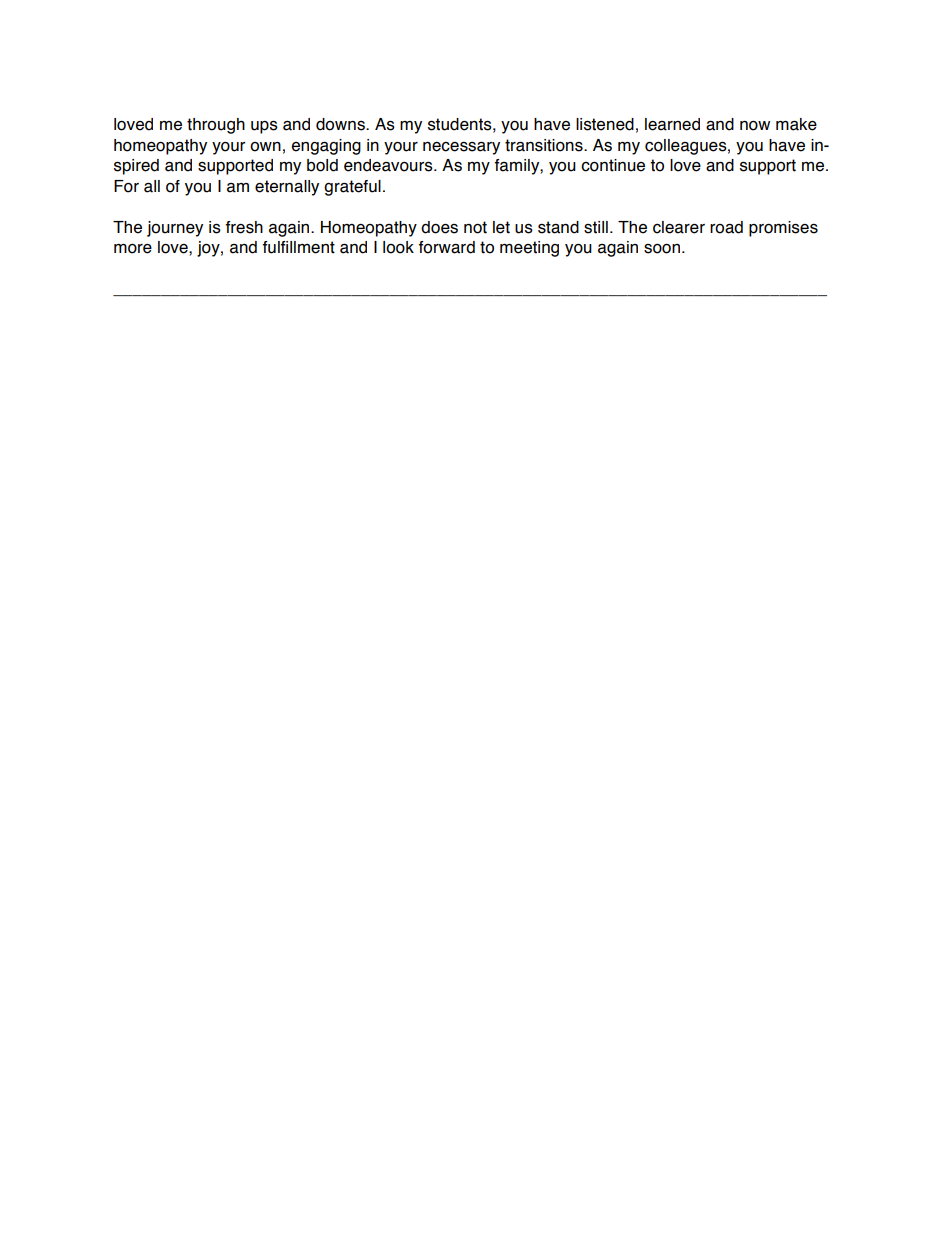 Image resolution: width=952 pixels, height=1233 pixels. I want to click on now, so click(755, 126).
